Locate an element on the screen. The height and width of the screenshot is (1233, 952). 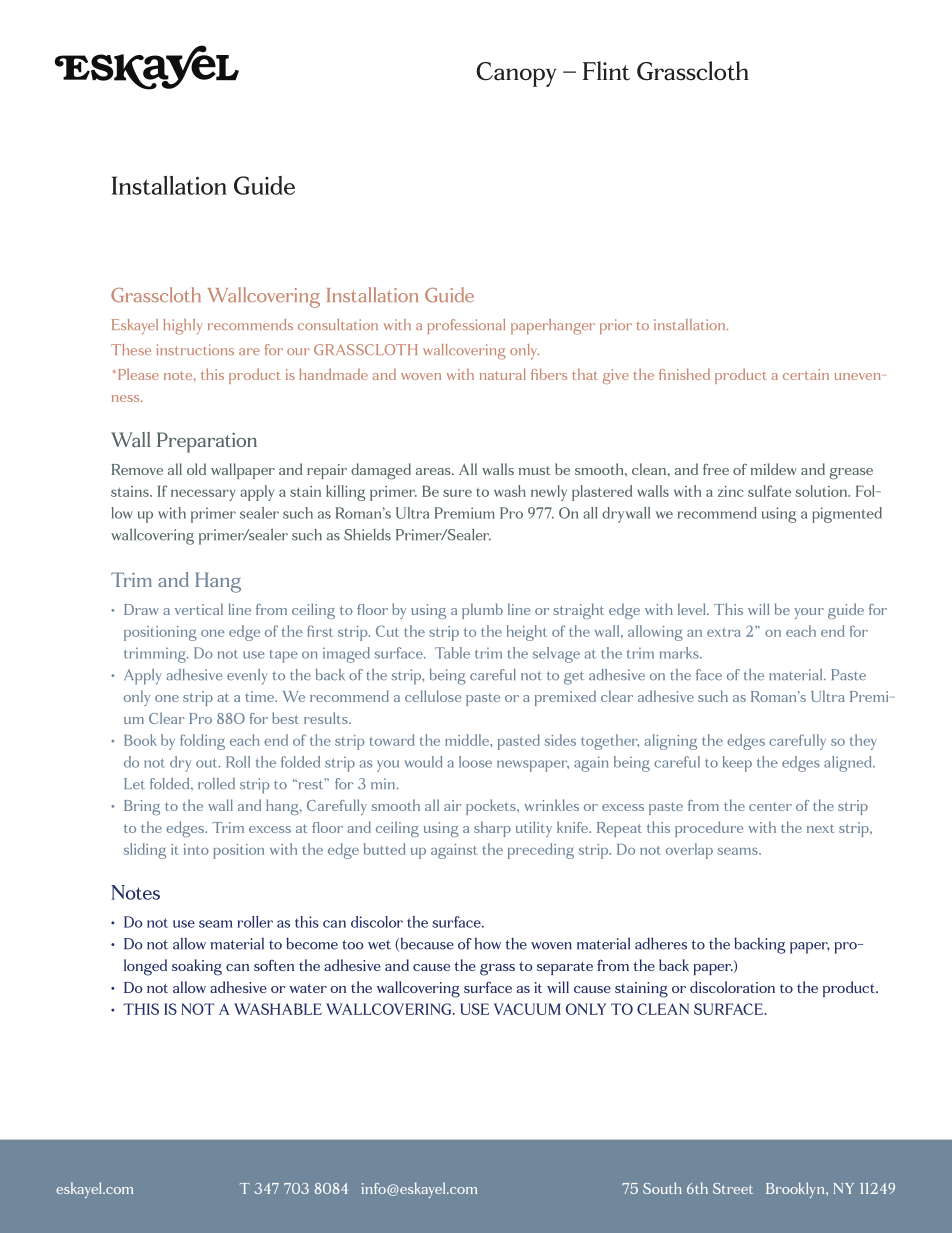
vertical is located at coordinates (199, 609).
